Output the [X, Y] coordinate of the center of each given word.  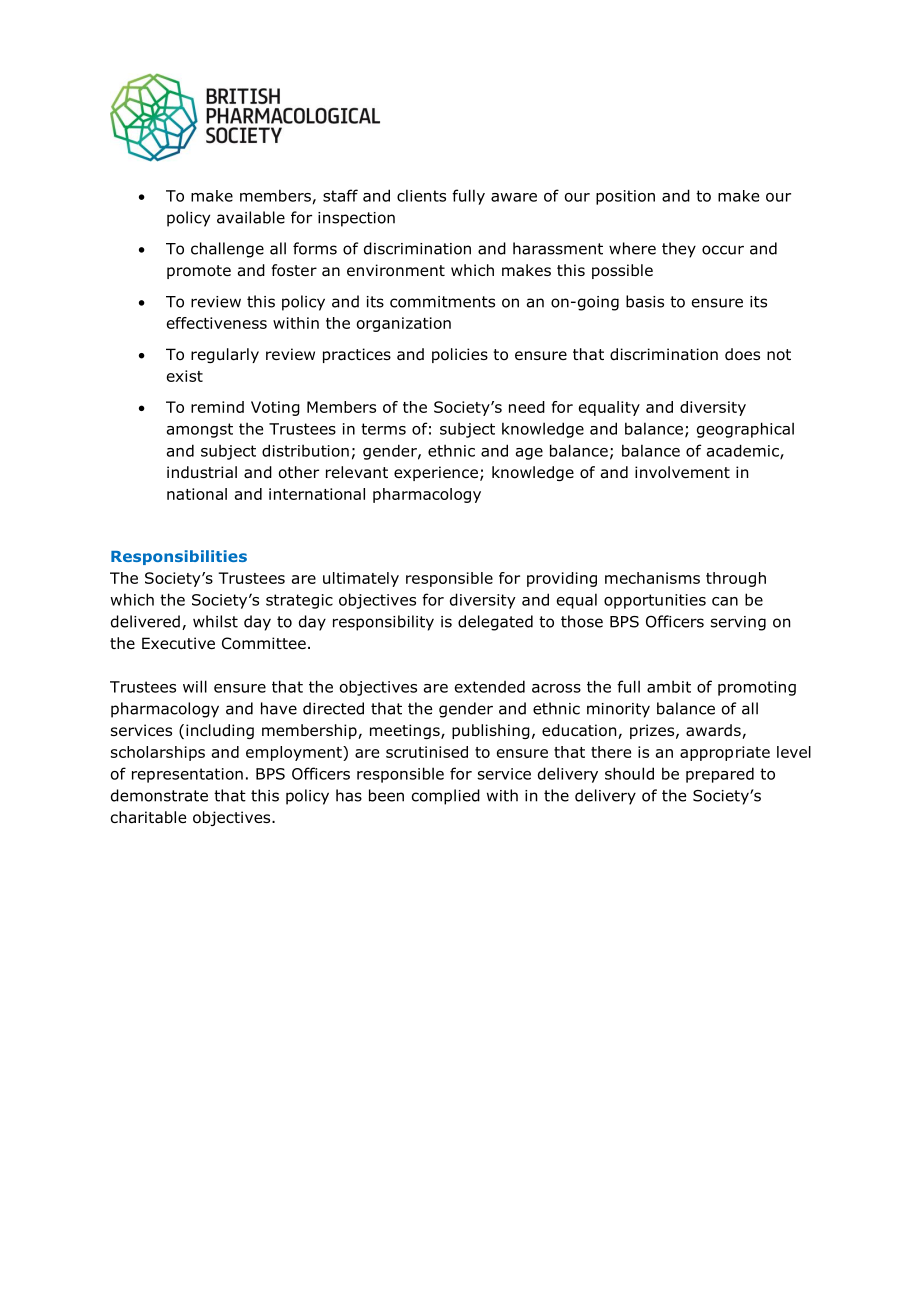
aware [514, 197]
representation [187, 775]
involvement [682, 472]
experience [436, 473]
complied [446, 797]
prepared [720, 775]
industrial [202, 472]
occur [723, 250]
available [251, 217]
